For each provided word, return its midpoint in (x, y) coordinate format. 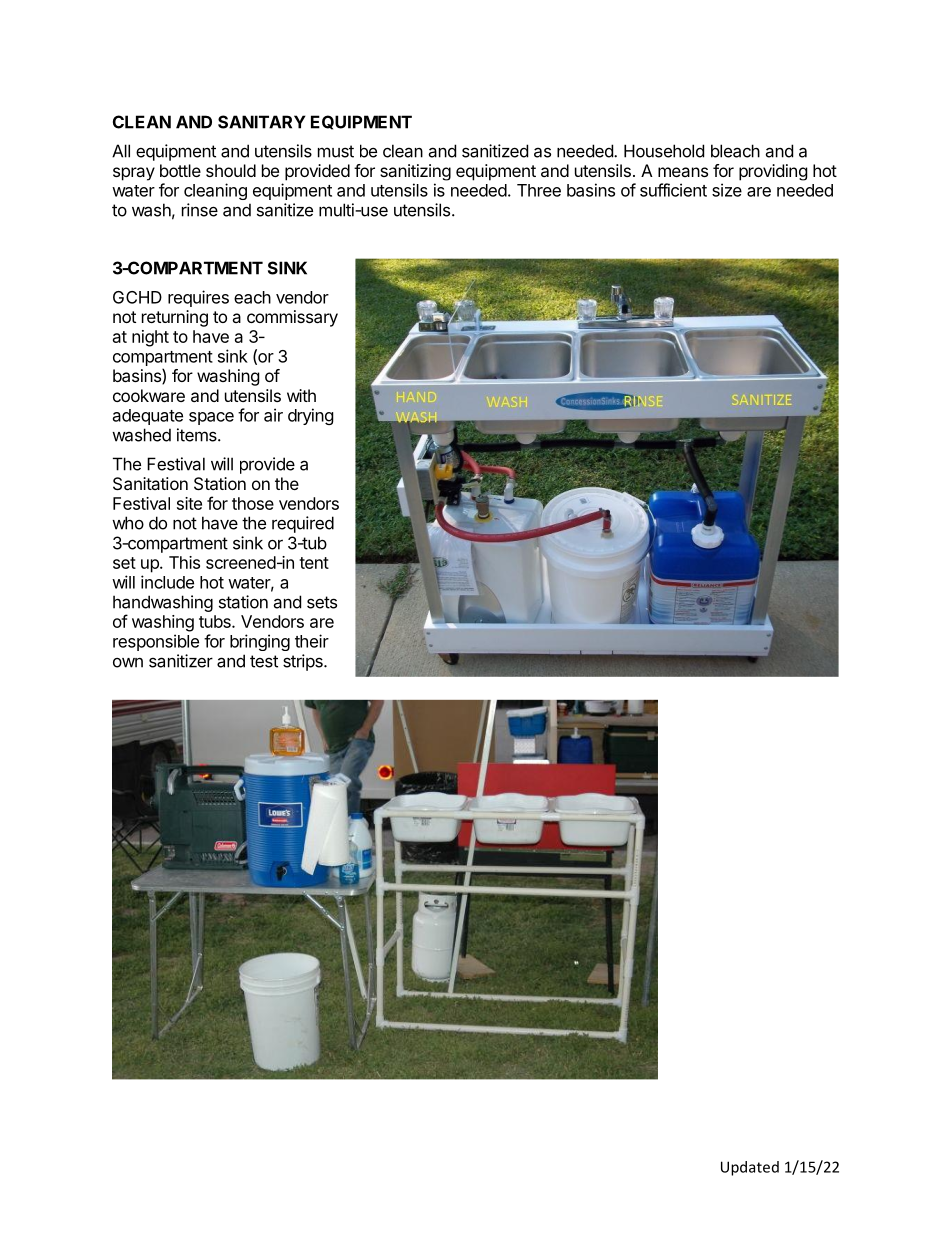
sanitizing (415, 172)
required (303, 524)
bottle (180, 170)
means (683, 172)
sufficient (673, 190)
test (264, 661)
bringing (260, 642)
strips (304, 662)
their (312, 641)
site (189, 503)
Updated (750, 1168)
